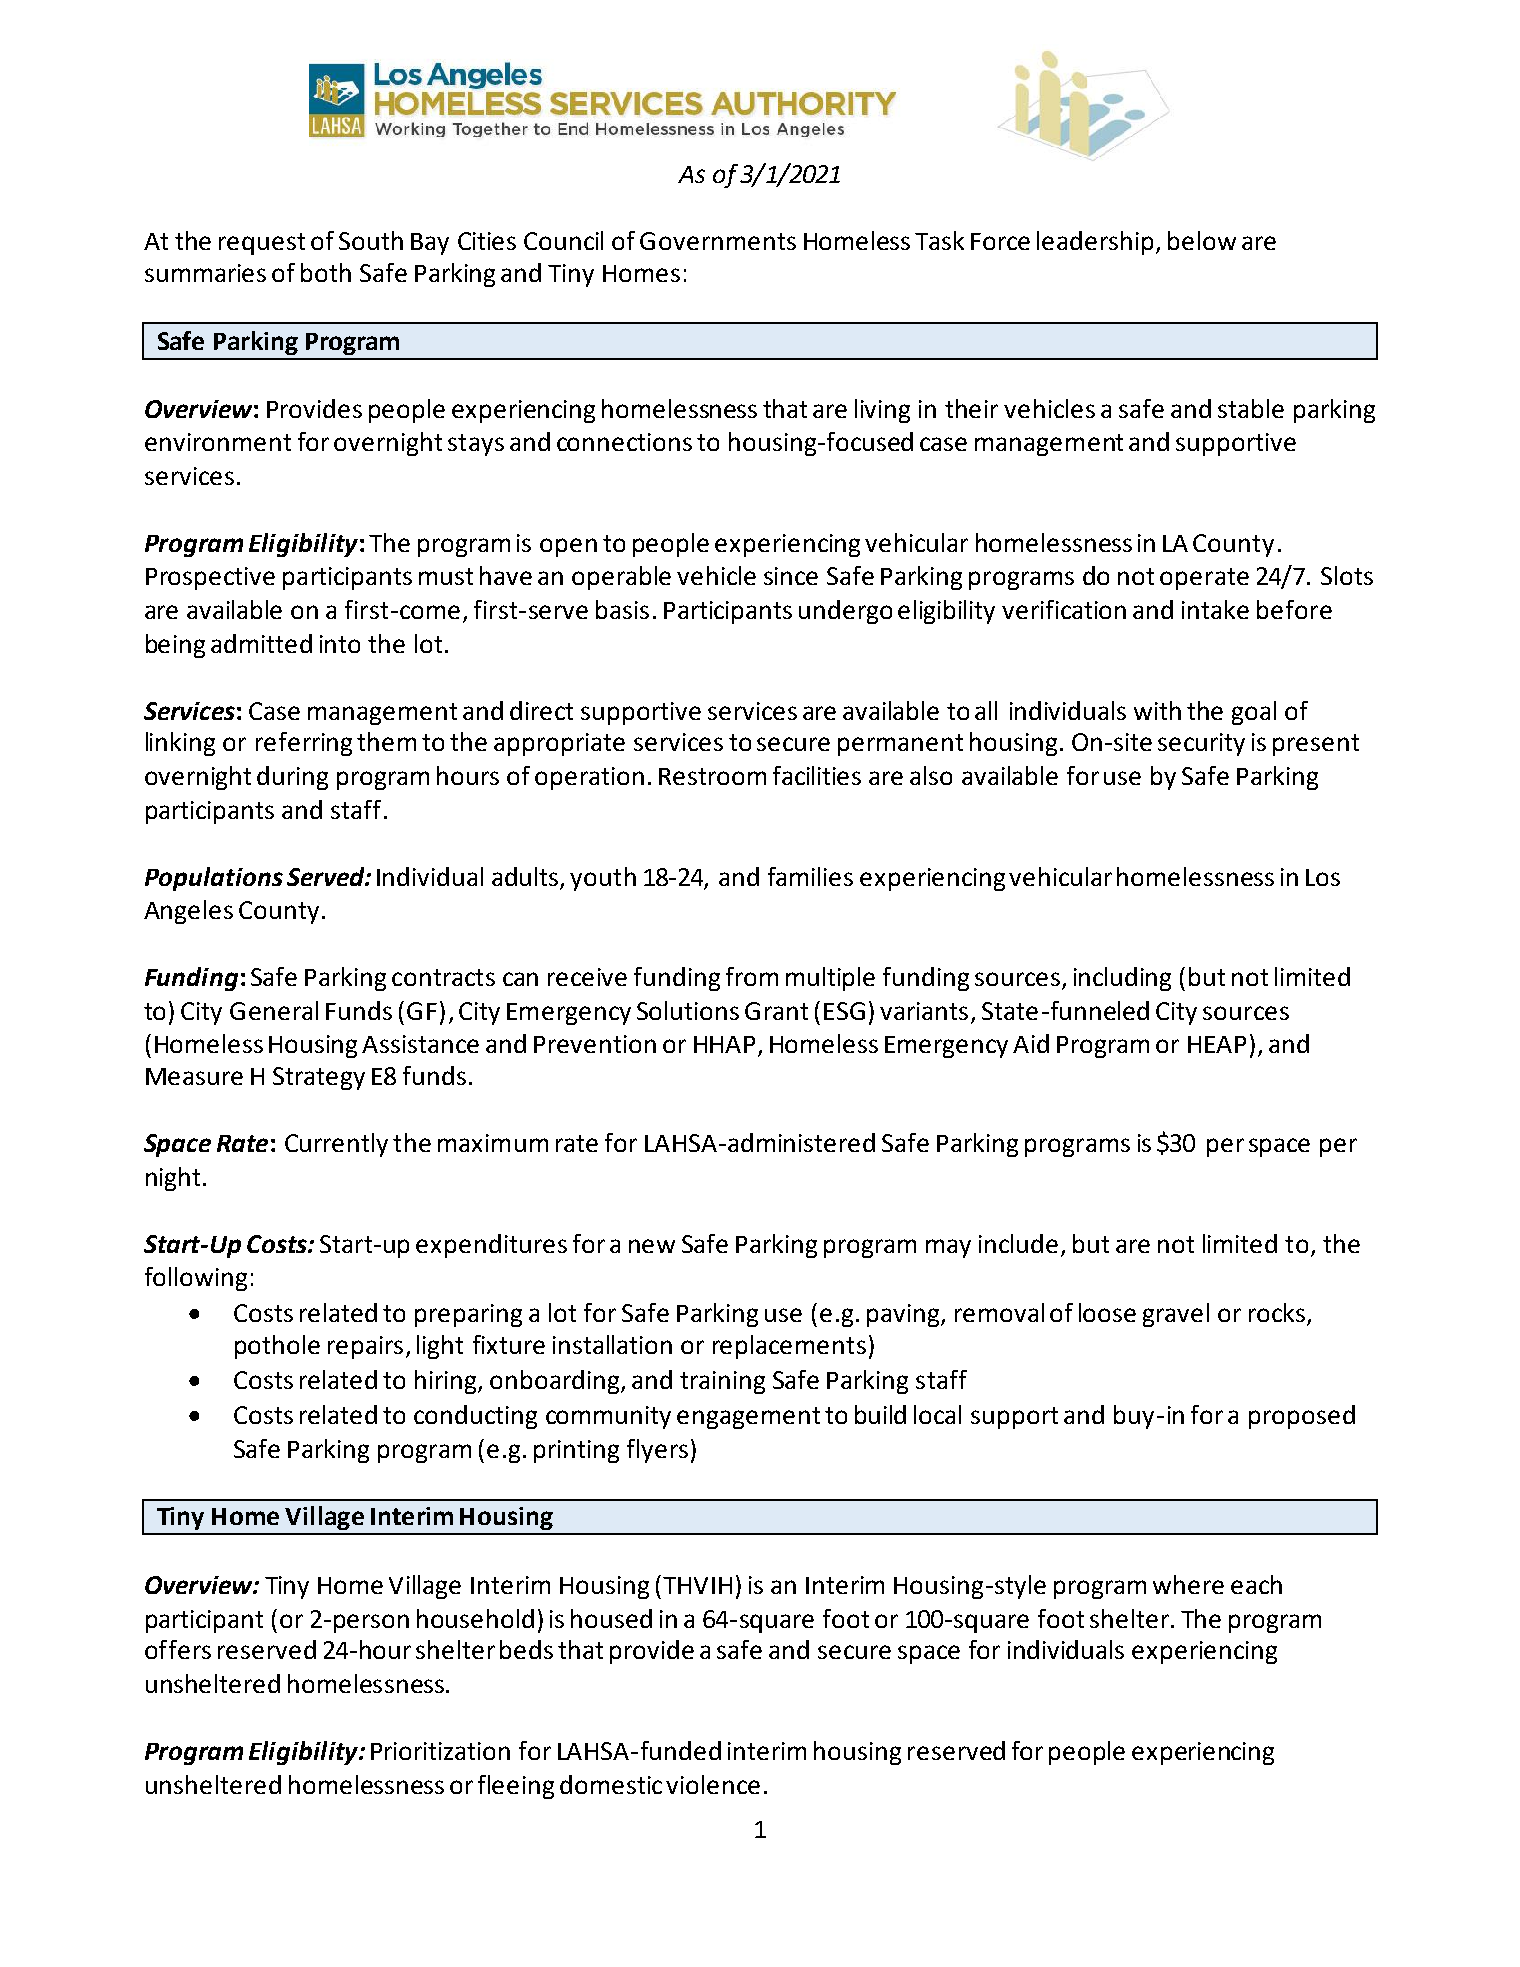  What do you see at coordinates (326, 272) in the document?
I see `both` at bounding box center [326, 272].
